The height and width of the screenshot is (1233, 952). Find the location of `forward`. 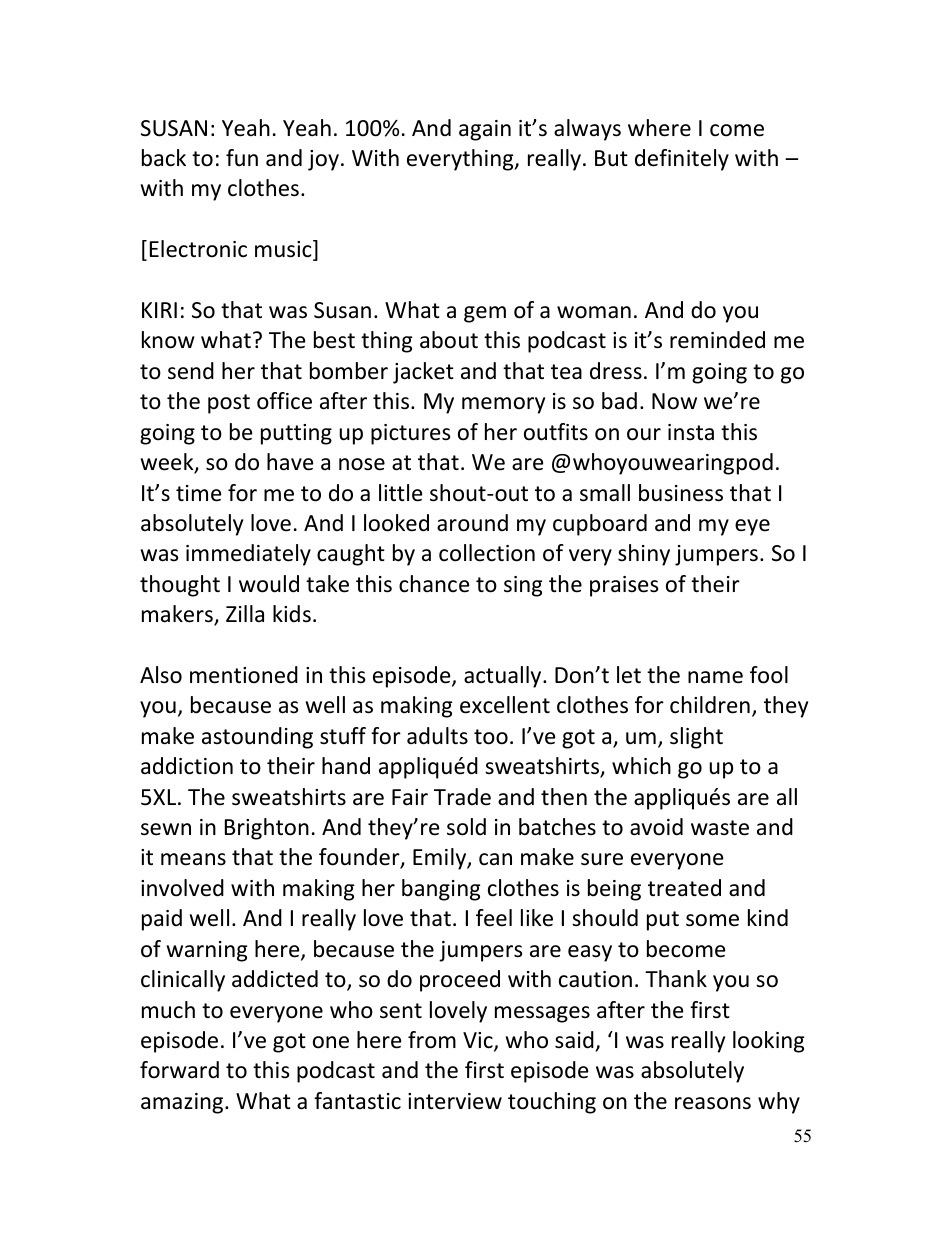

forward is located at coordinates (179, 1070).
